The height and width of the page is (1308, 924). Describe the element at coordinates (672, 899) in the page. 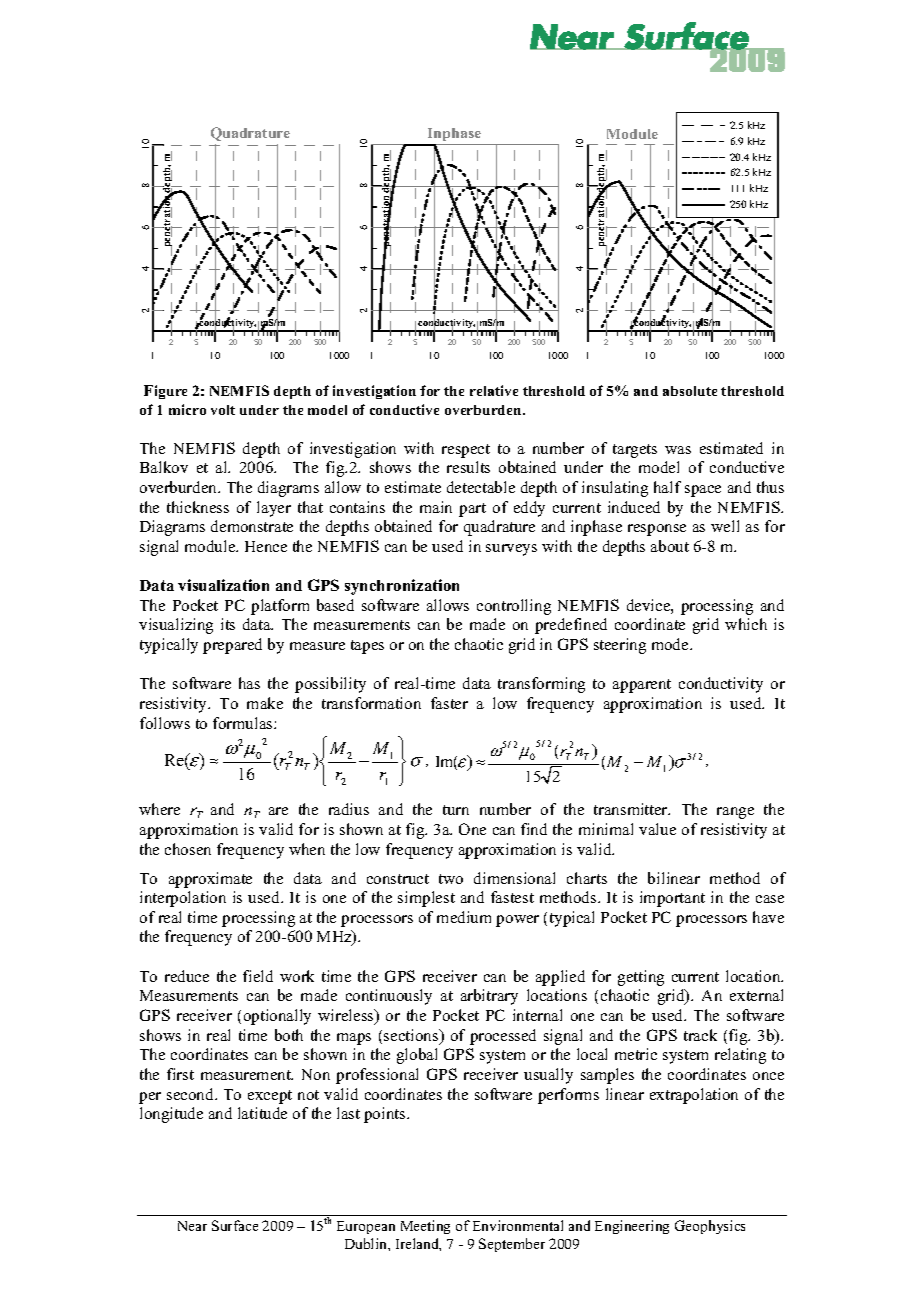

I see `important` at that location.
